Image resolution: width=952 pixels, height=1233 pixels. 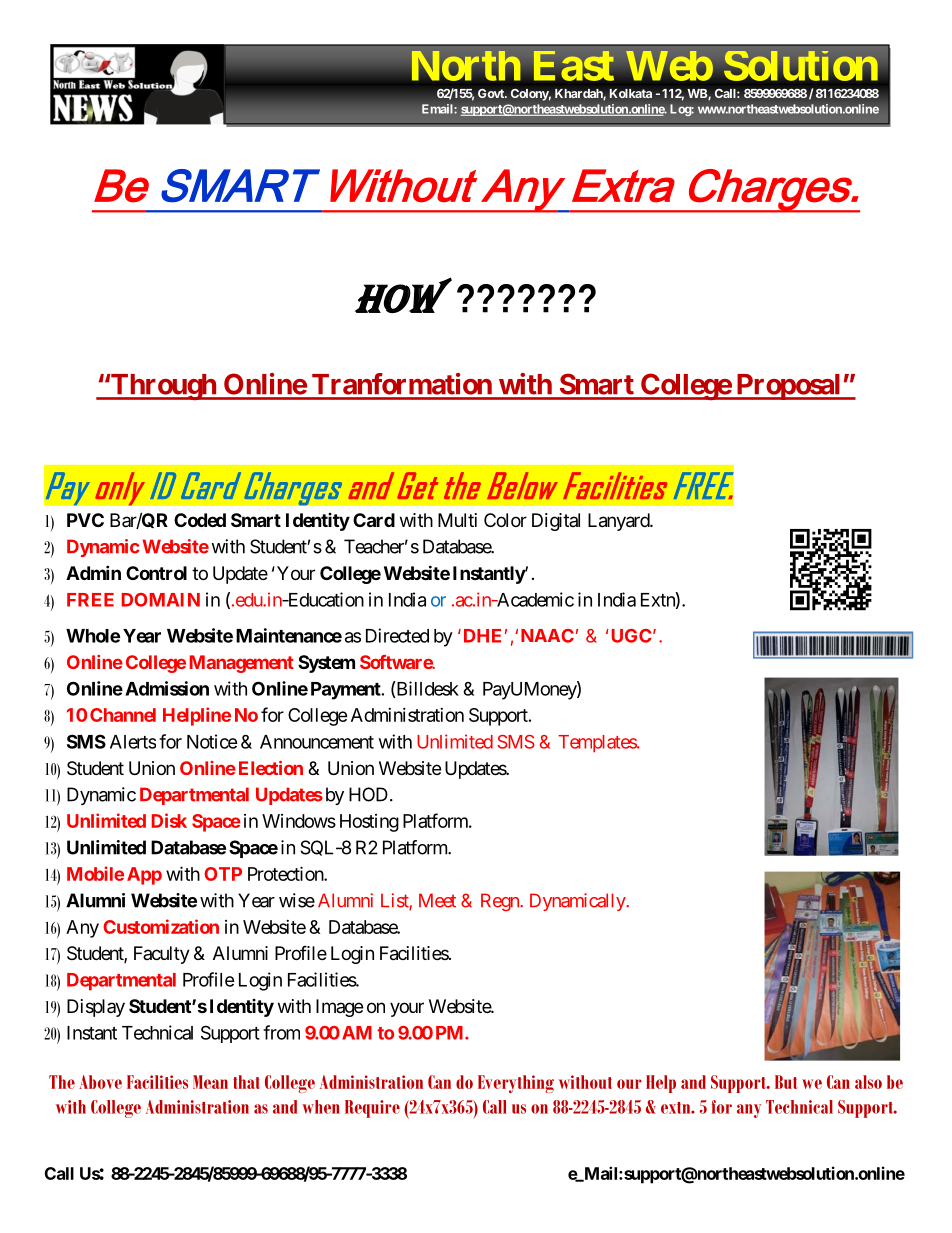 I want to click on Kolkata, so click(x=631, y=93).
